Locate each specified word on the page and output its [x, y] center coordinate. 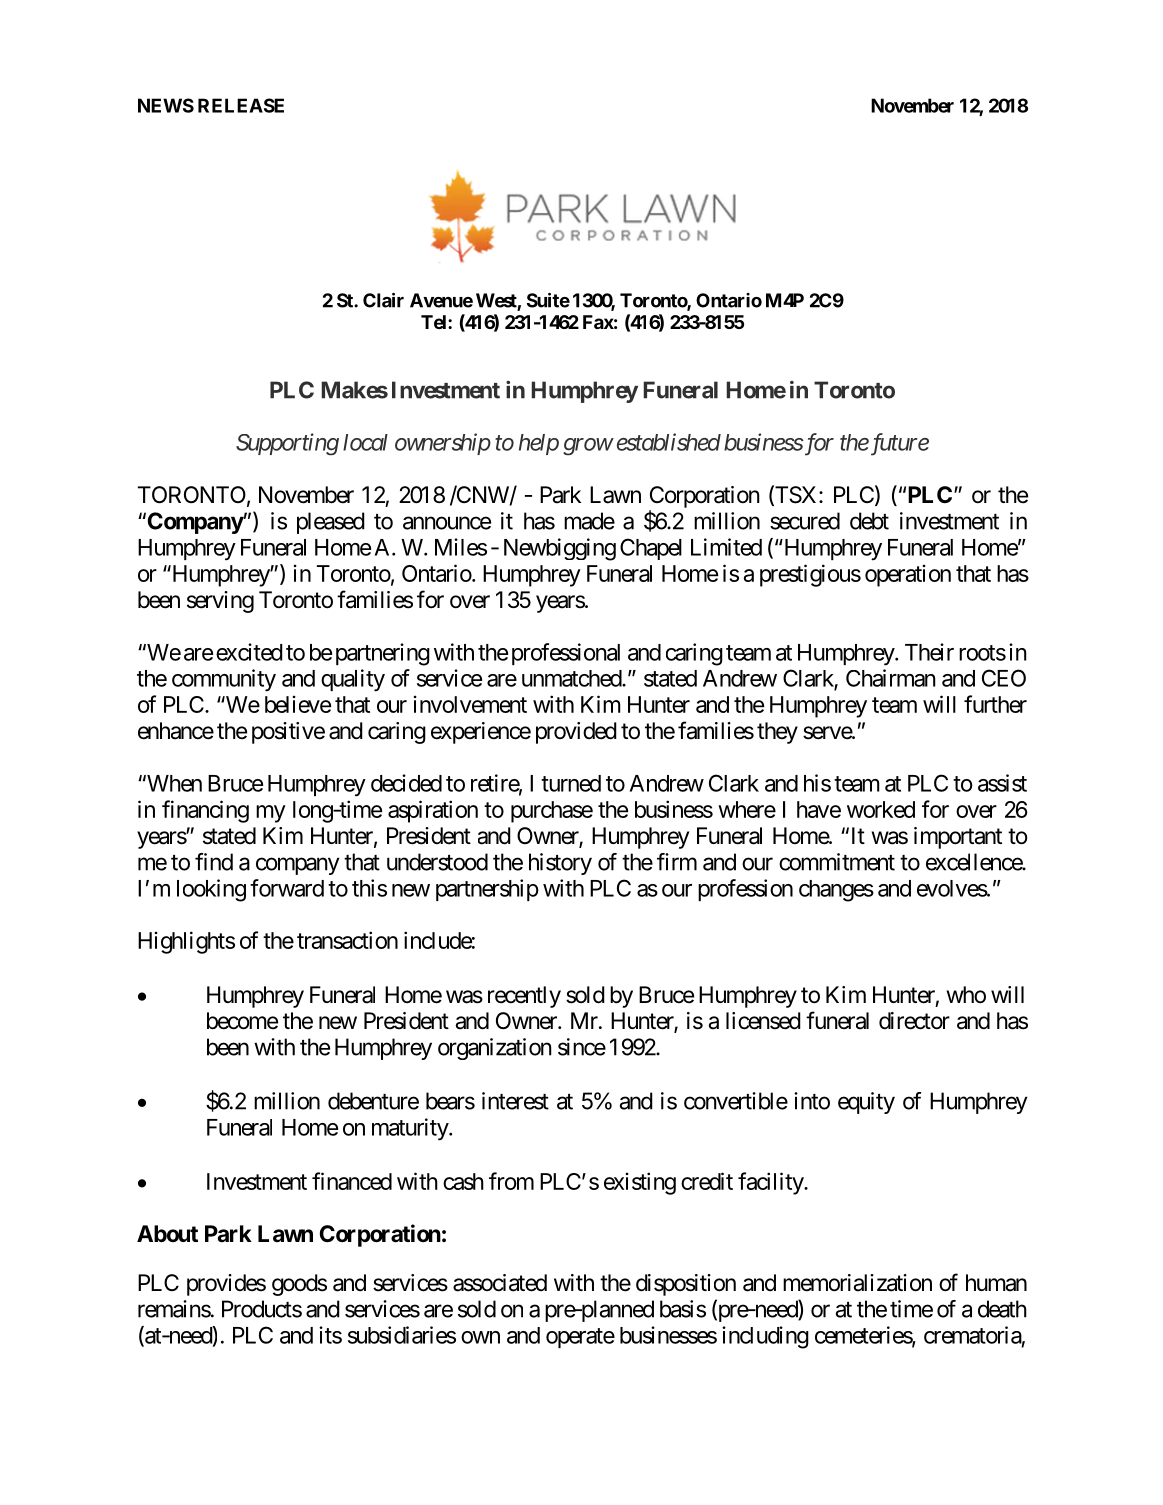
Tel [435, 322]
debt [869, 521]
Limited [726, 547]
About [167, 1233]
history [560, 864]
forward [287, 888]
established [669, 442]
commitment [837, 862]
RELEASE [241, 105]
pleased [331, 523]
